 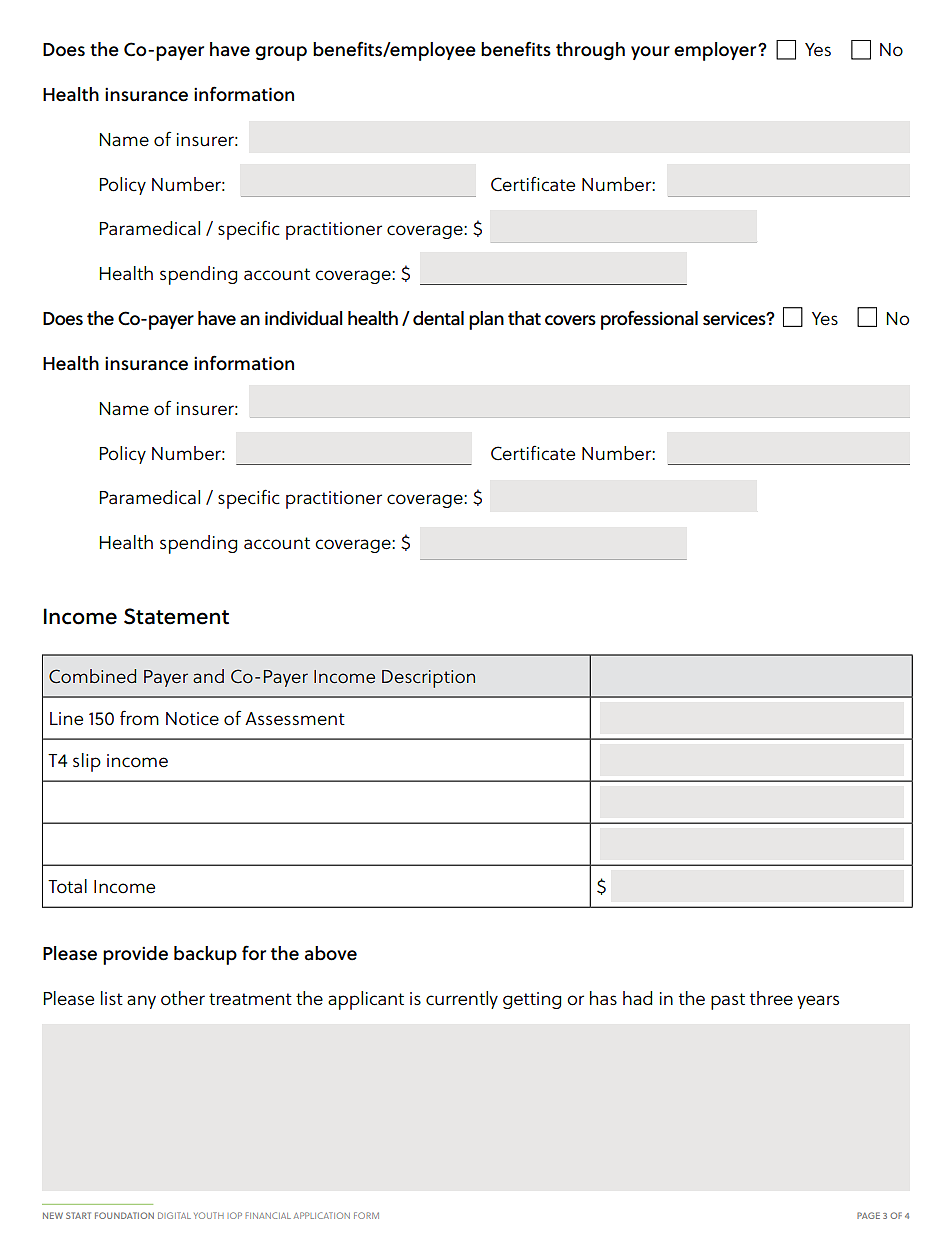 I want to click on employer, so click(x=716, y=51).
